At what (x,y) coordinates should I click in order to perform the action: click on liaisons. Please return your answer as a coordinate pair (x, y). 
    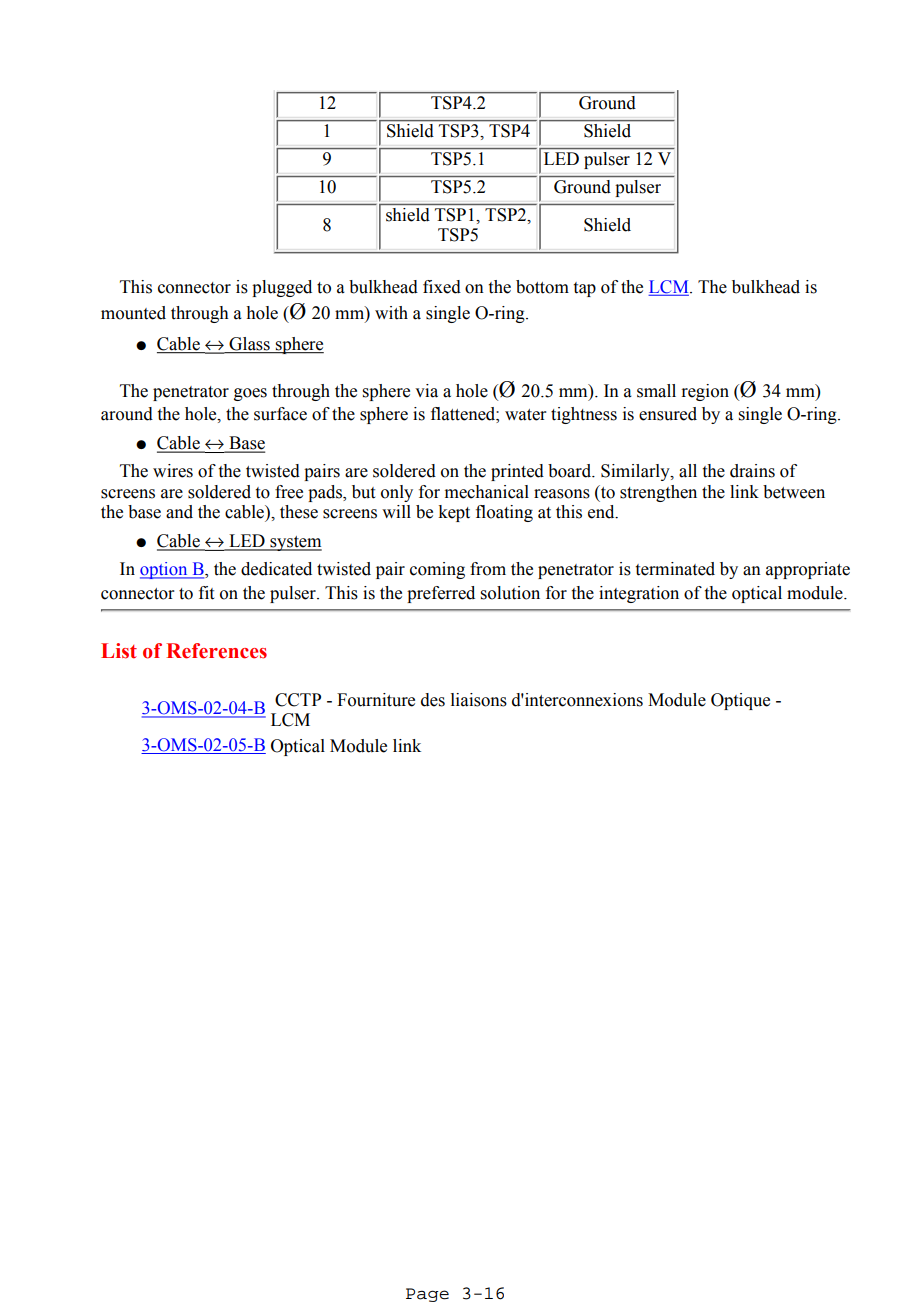
    Looking at the image, I should click on (479, 700).
